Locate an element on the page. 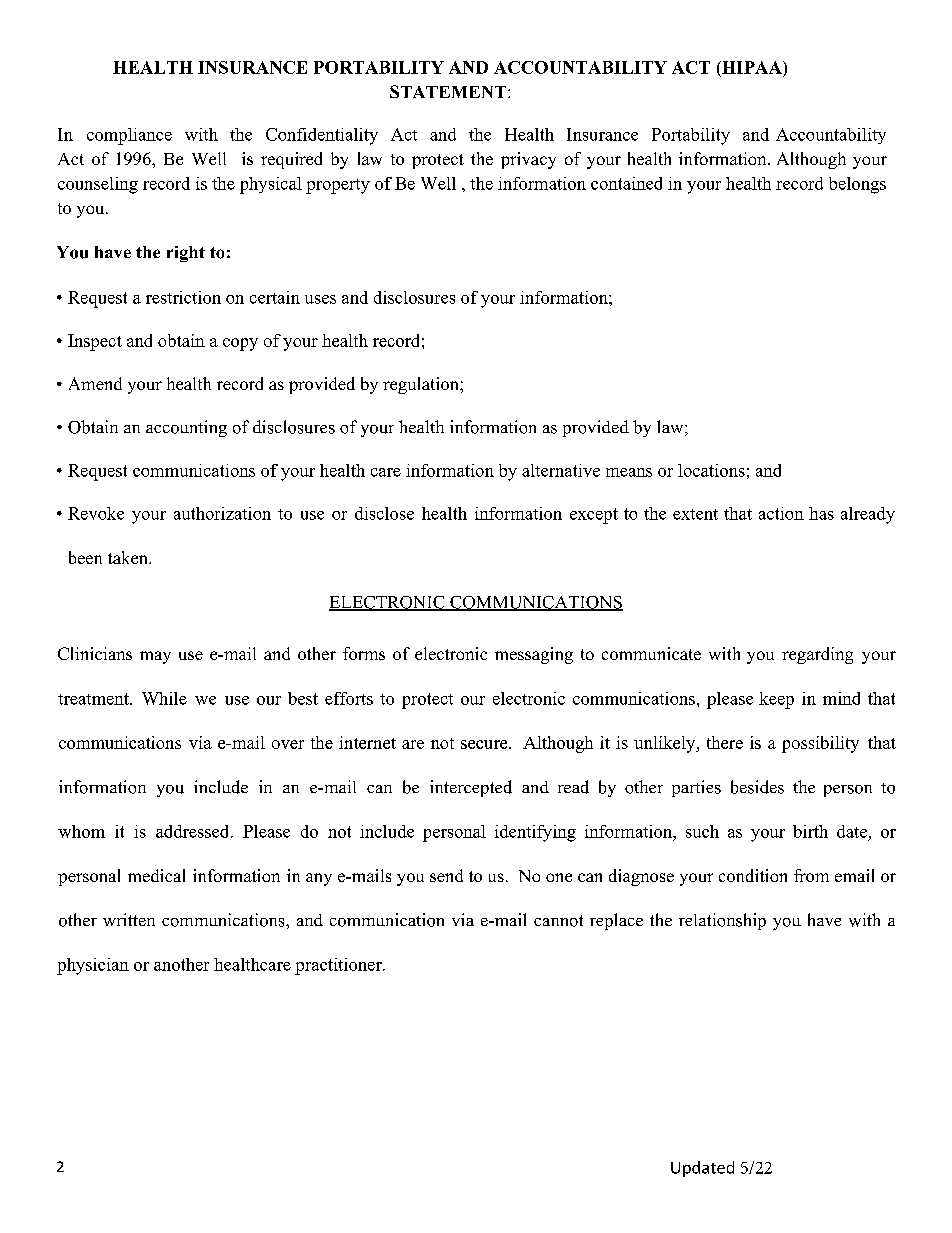  relationship is located at coordinates (722, 921).
